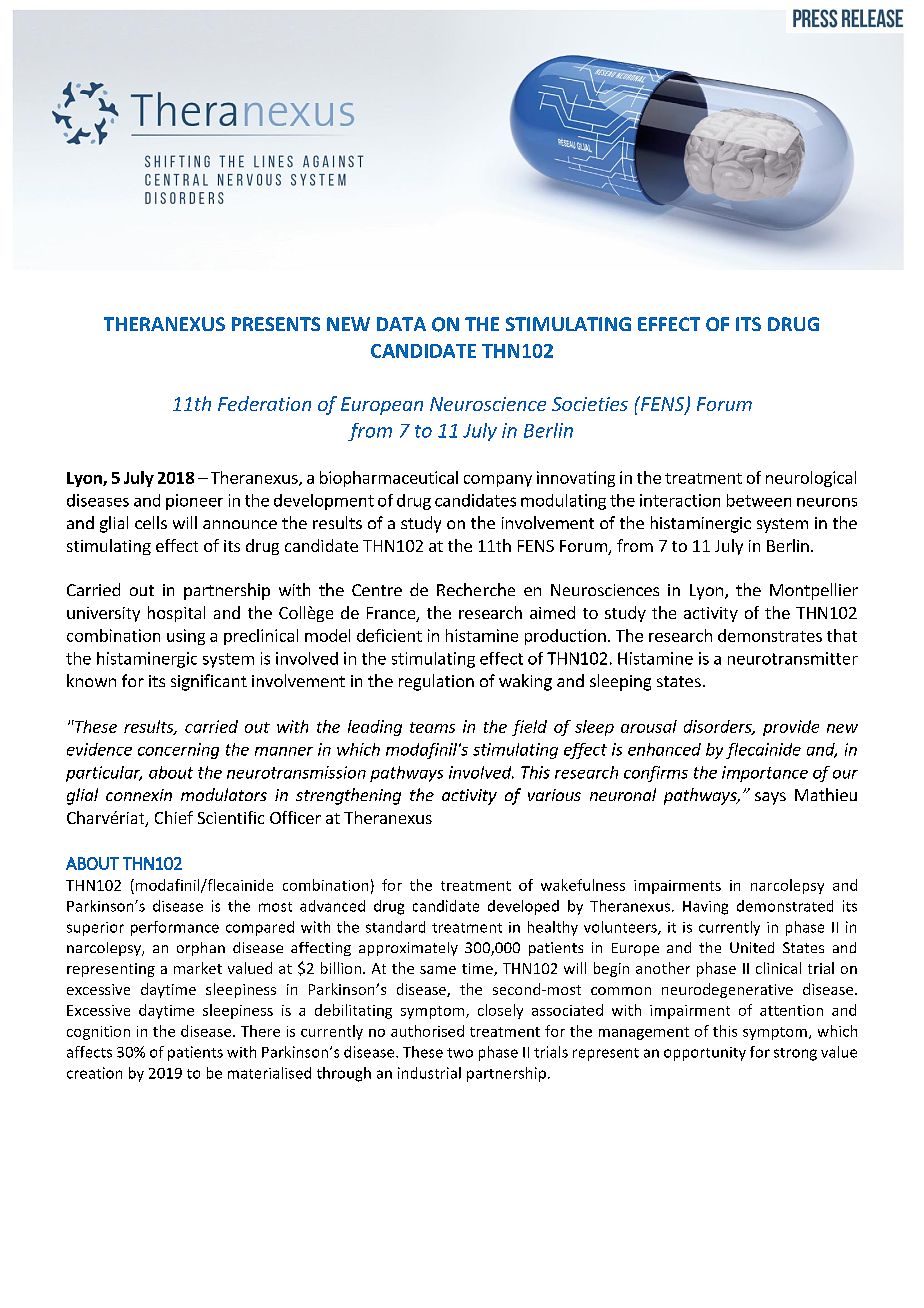 The height and width of the image is (1308, 924). What do you see at coordinates (554, 795) in the image?
I see `various` at bounding box center [554, 795].
